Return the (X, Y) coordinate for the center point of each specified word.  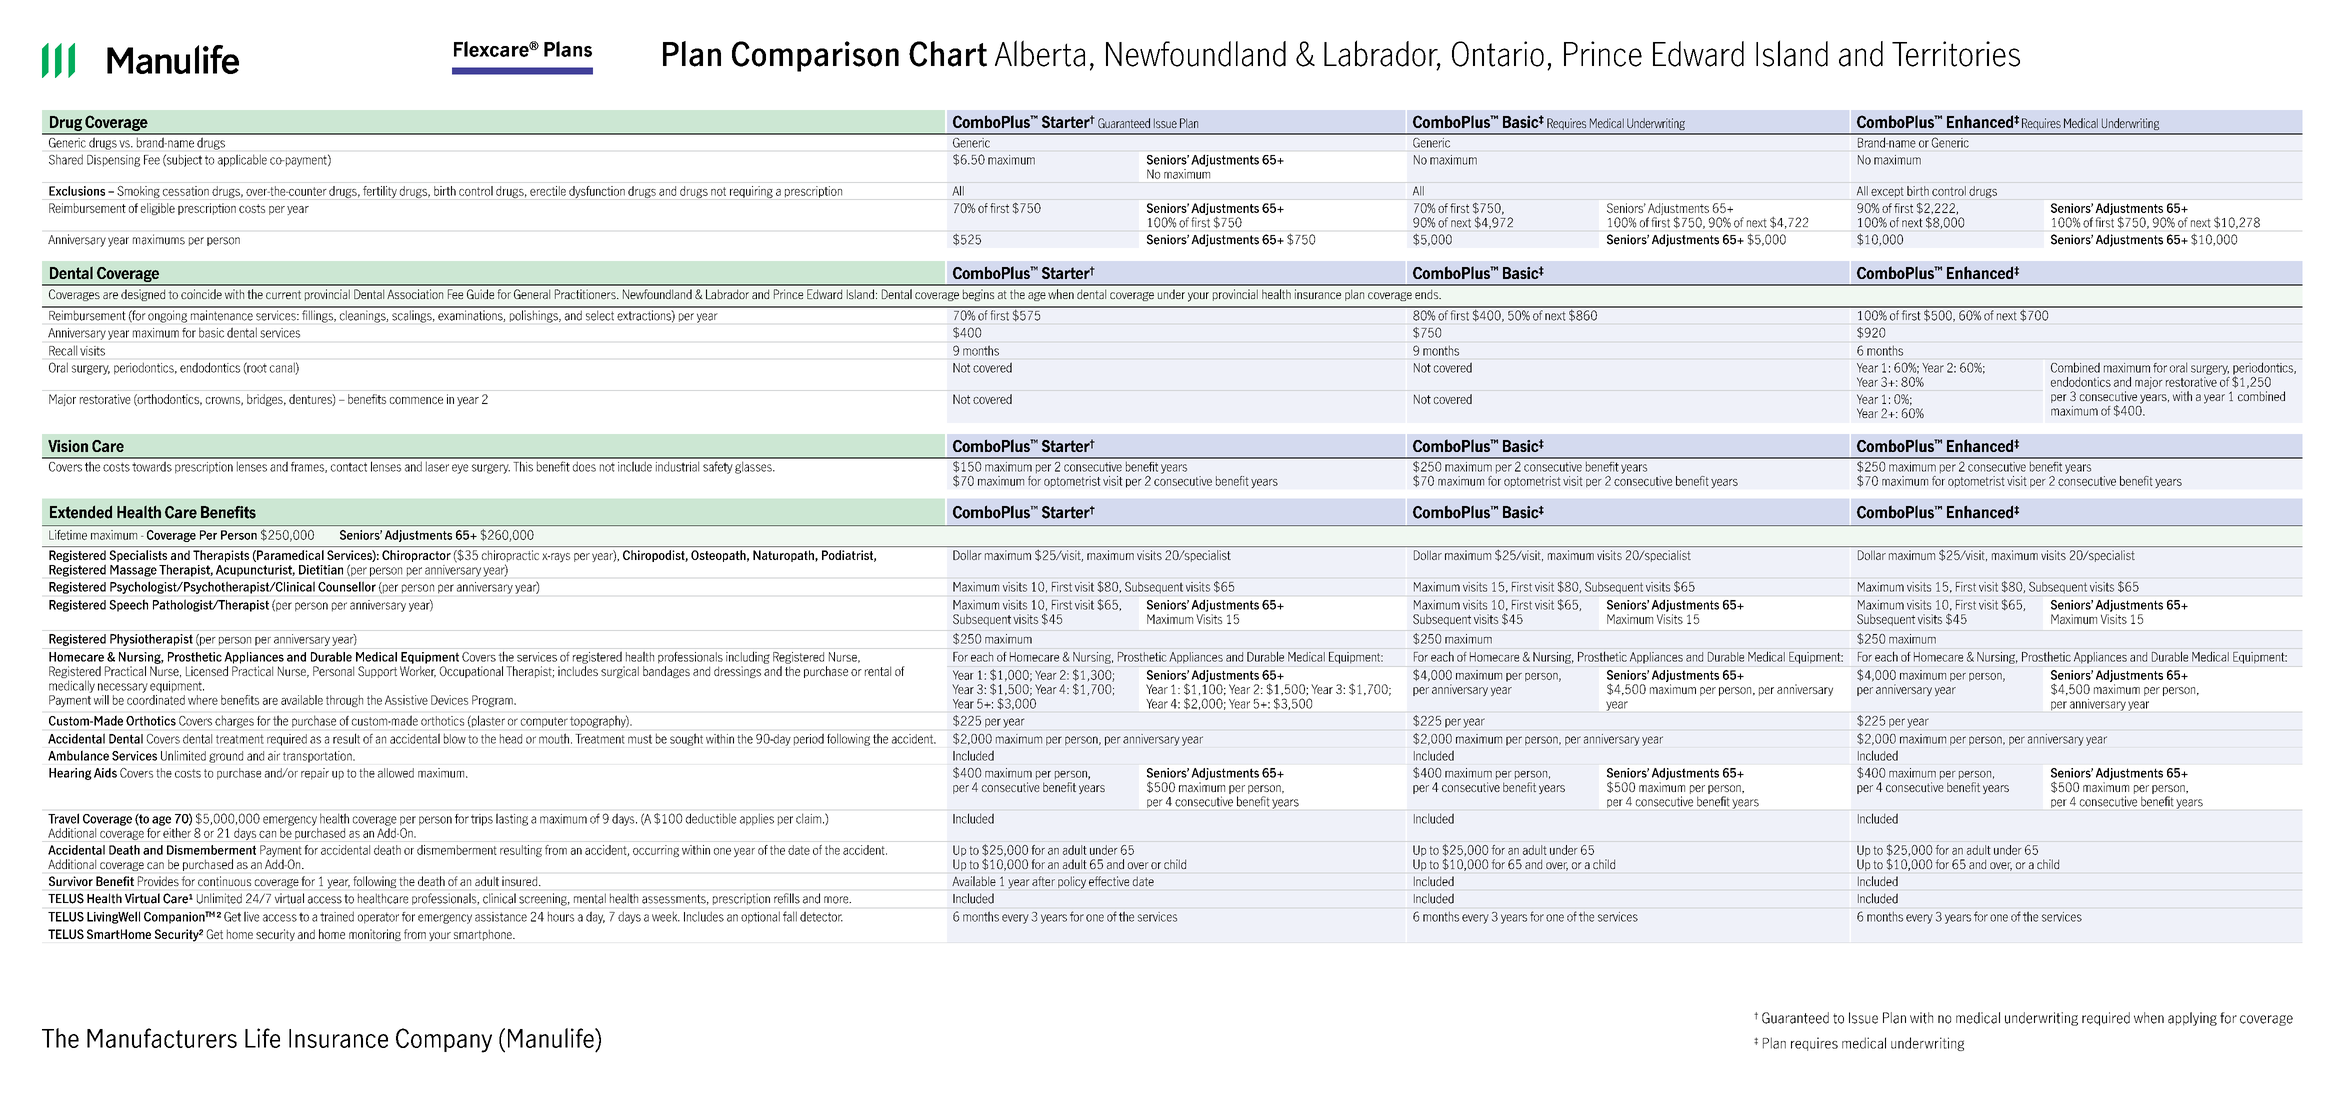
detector (821, 917)
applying (2192, 1019)
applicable (242, 160)
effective (1109, 881)
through (344, 701)
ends (1428, 294)
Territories (1956, 54)
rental (878, 671)
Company (444, 1040)
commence (416, 400)
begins (978, 295)
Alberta (1040, 53)
